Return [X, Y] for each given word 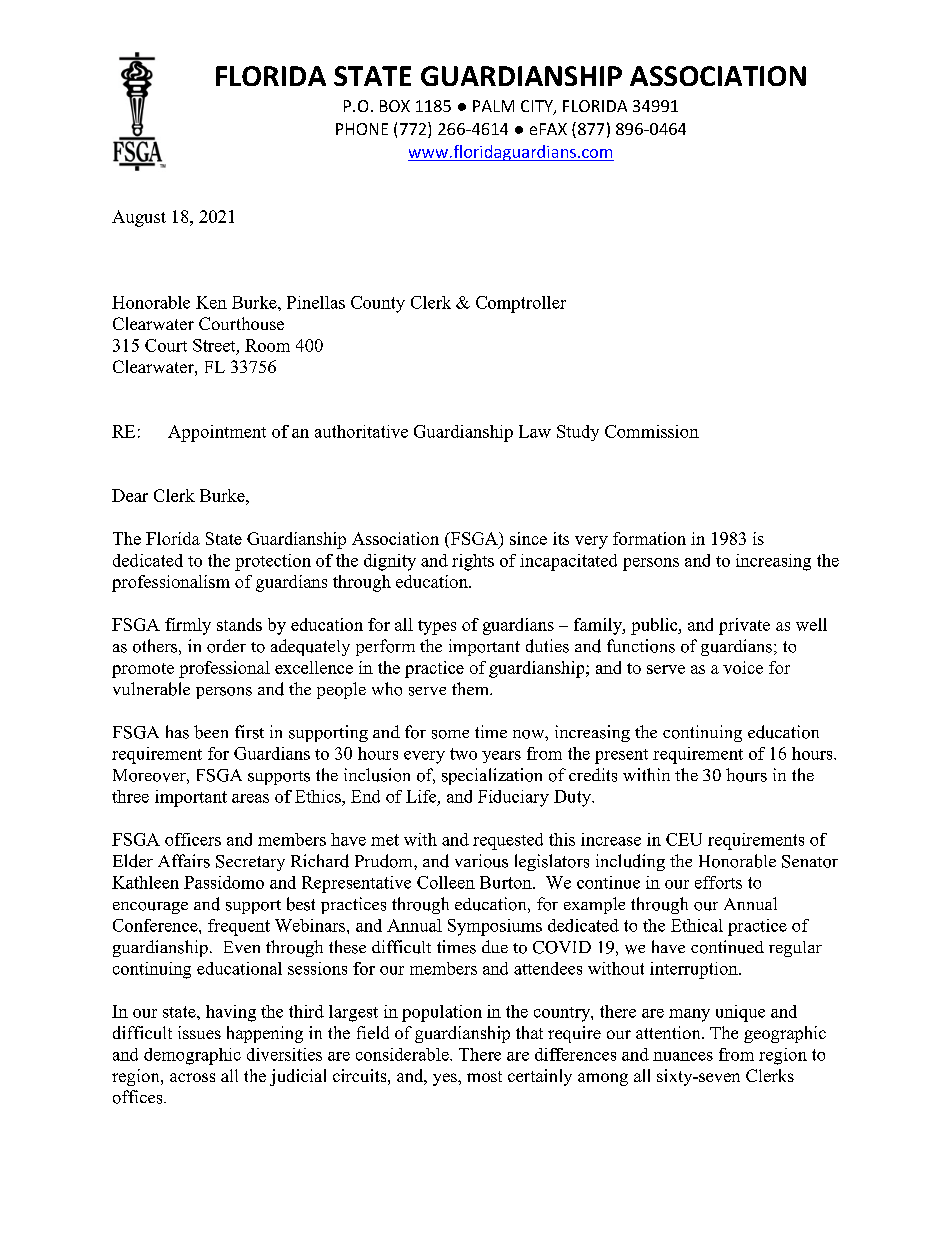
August [139, 218]
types [437, 627]
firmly [188, 626]
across [192, 1077]
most [484, 1076]
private [744, 626]
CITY [538, 107]
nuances [683, 1056]
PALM [493, 106]
